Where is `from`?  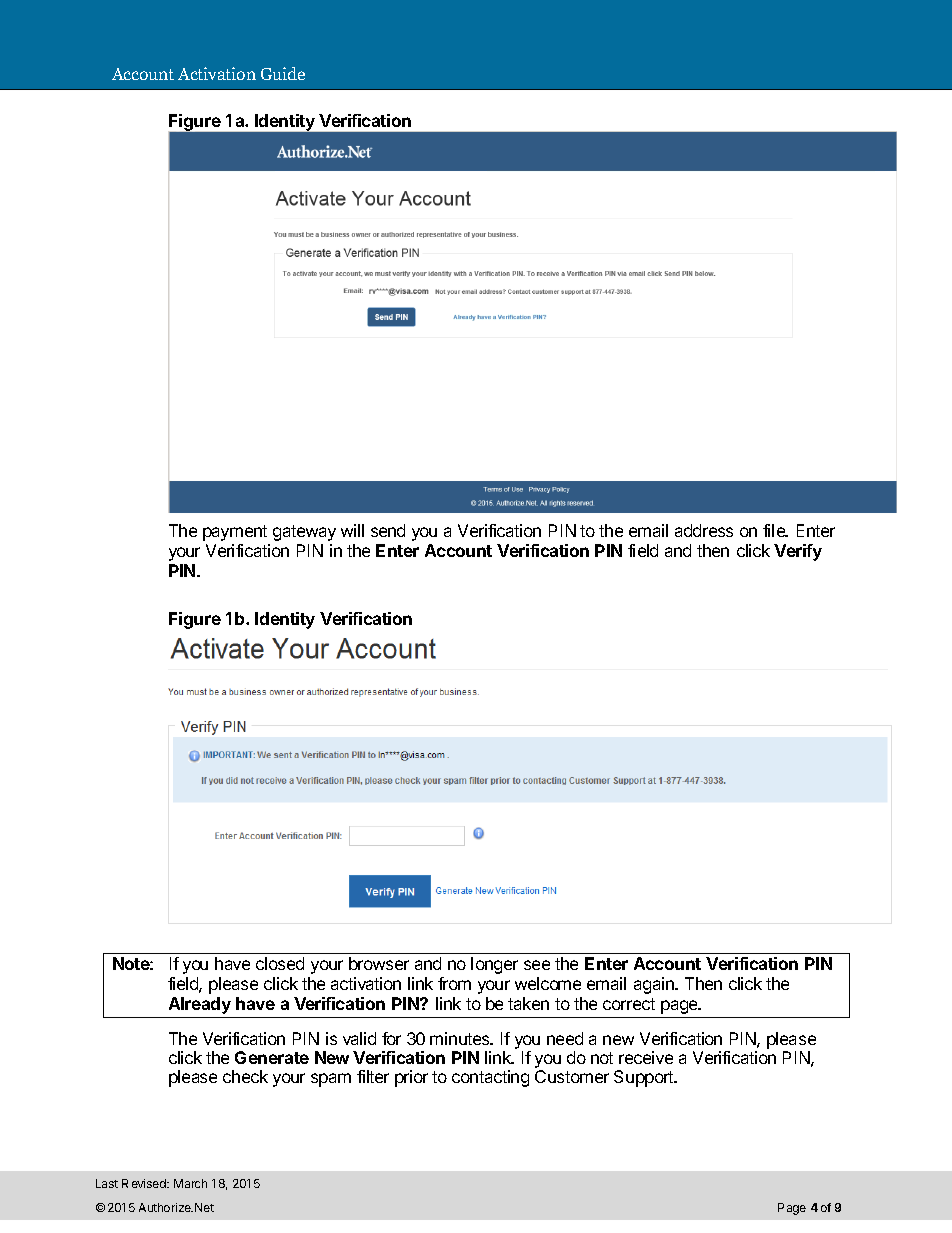
from is located at coordinates (454, 983).
